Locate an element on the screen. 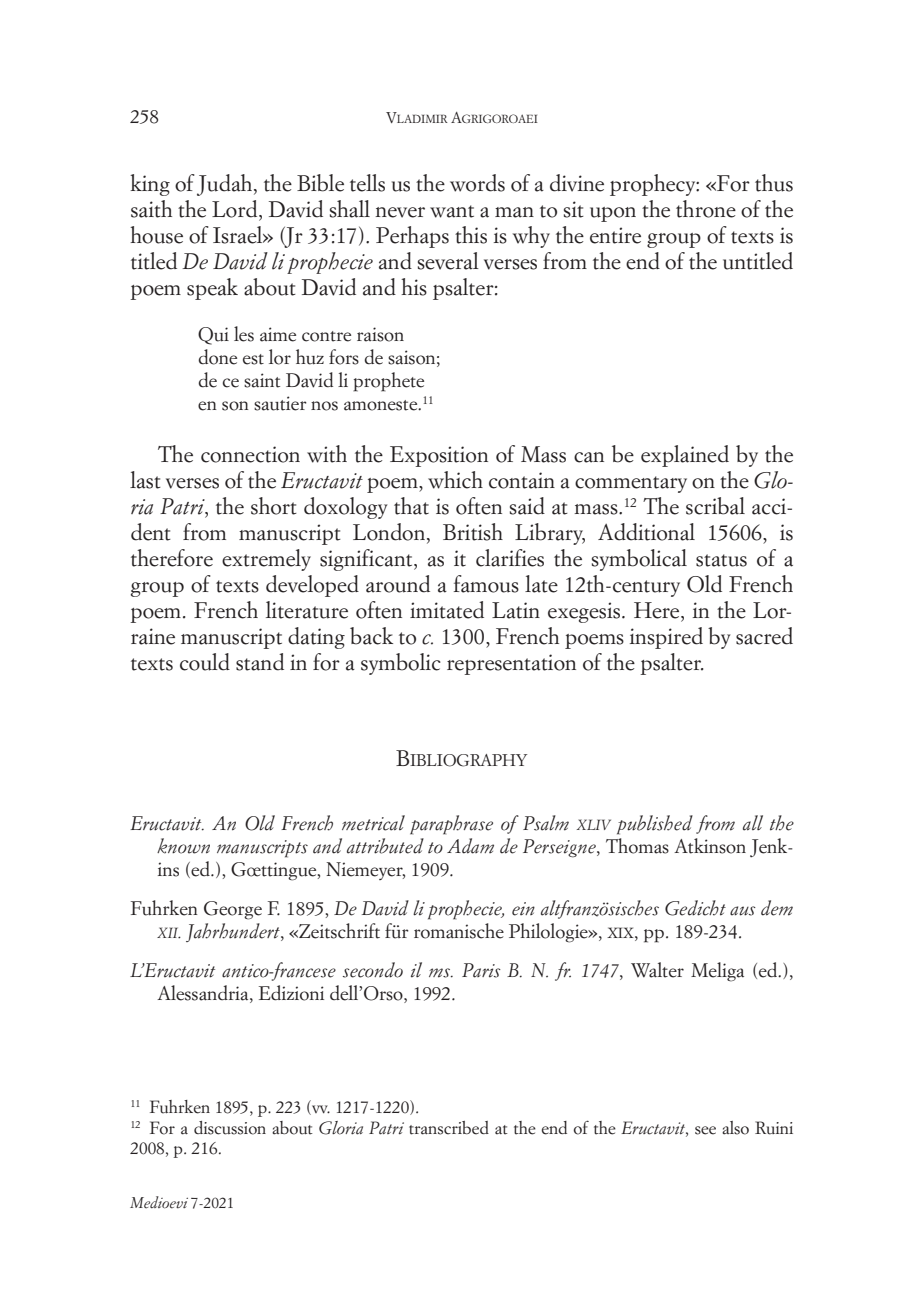 This screenshot has width=924, height=1305. discussion is located at coordinates (230, 1128).
